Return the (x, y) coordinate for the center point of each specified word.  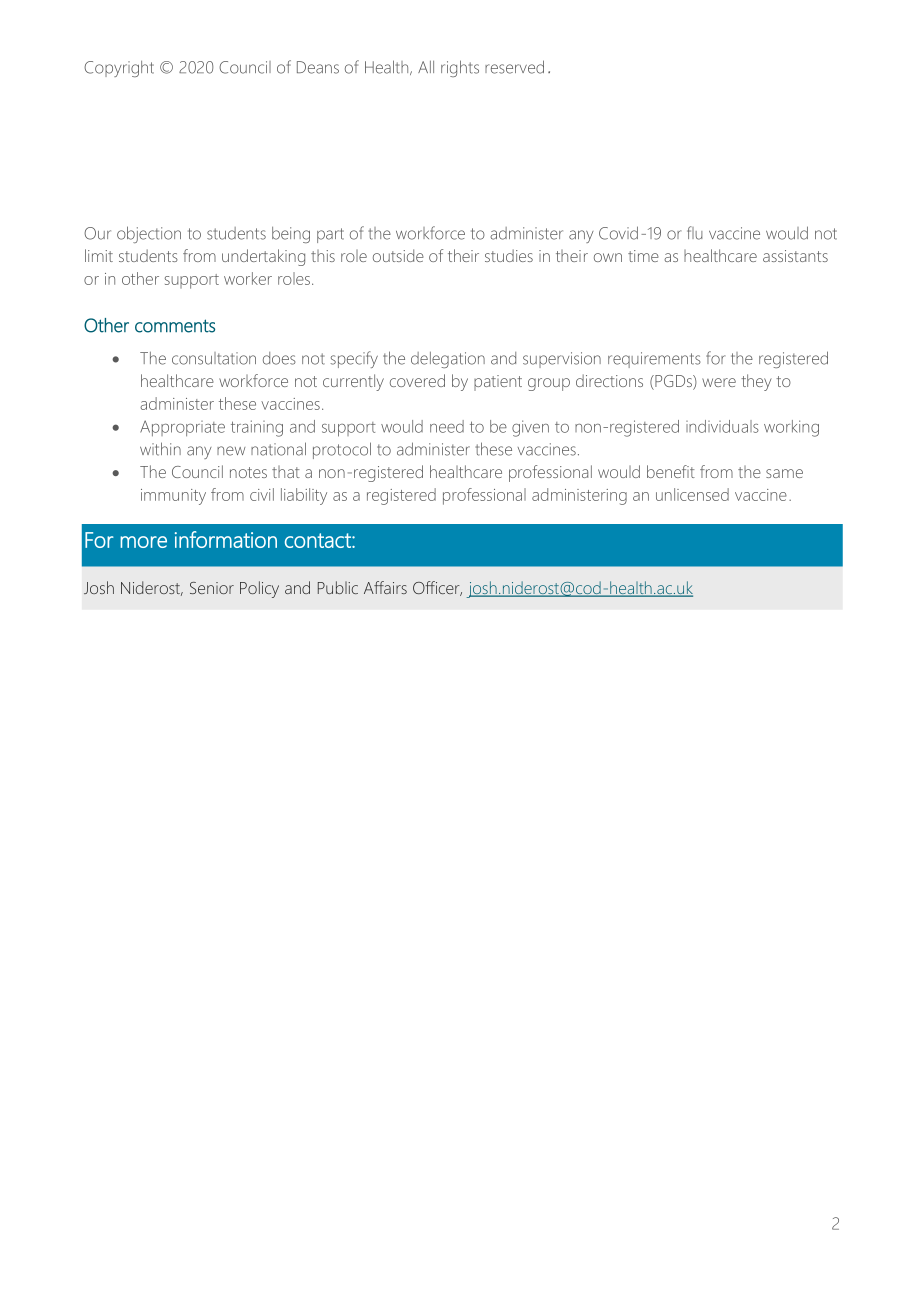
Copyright (119, 69)
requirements (654, 360)
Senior (212, 588)
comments (175, 326)
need (447, 426)
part (330, 235)
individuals (722, 426)
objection (149, 234)
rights (460, 68)
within (160, 449)
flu (695, 233)
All (426, 67)
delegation (448, 360)
